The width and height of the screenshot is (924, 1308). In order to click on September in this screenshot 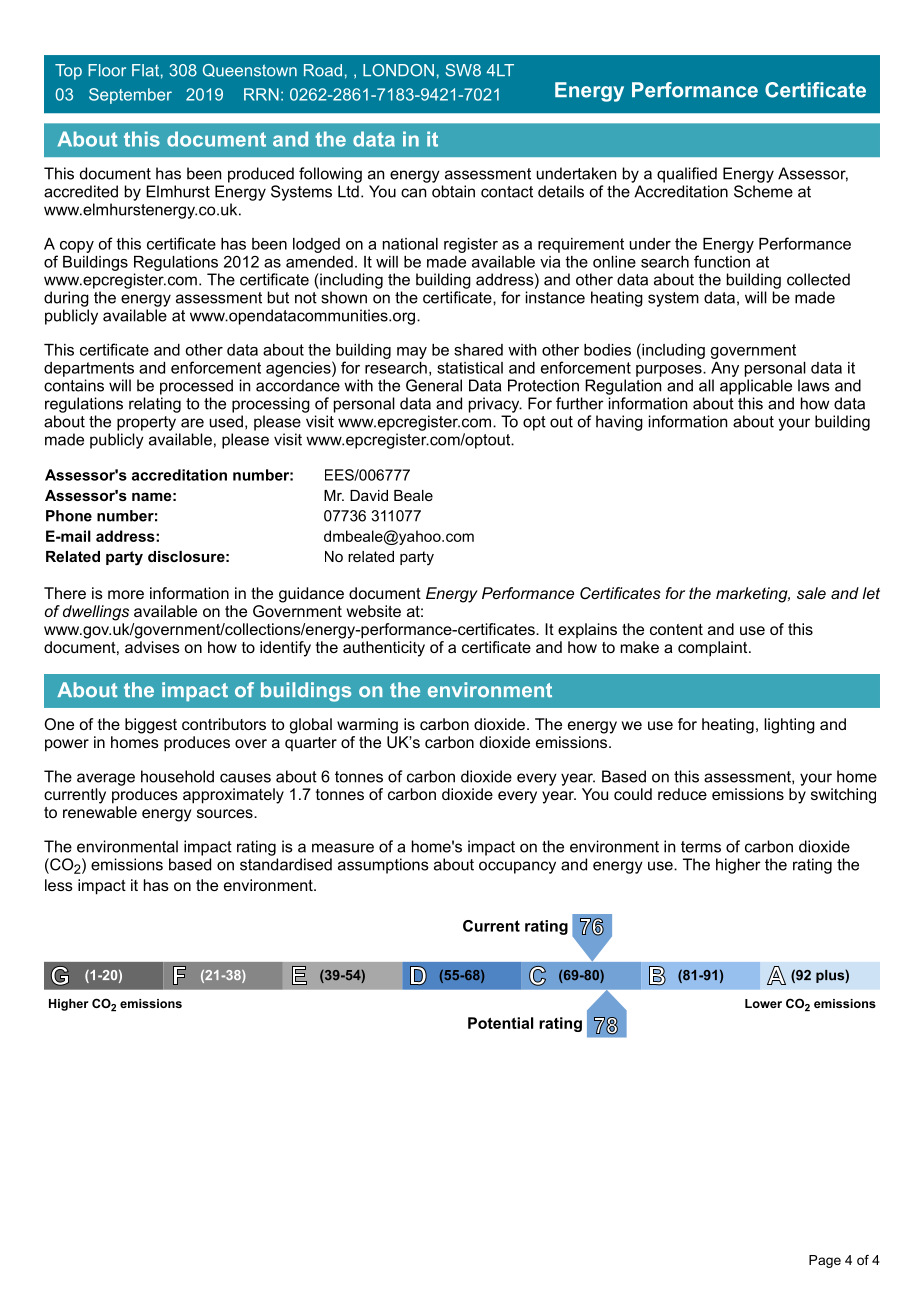, I will do `click(130, 96)`.
